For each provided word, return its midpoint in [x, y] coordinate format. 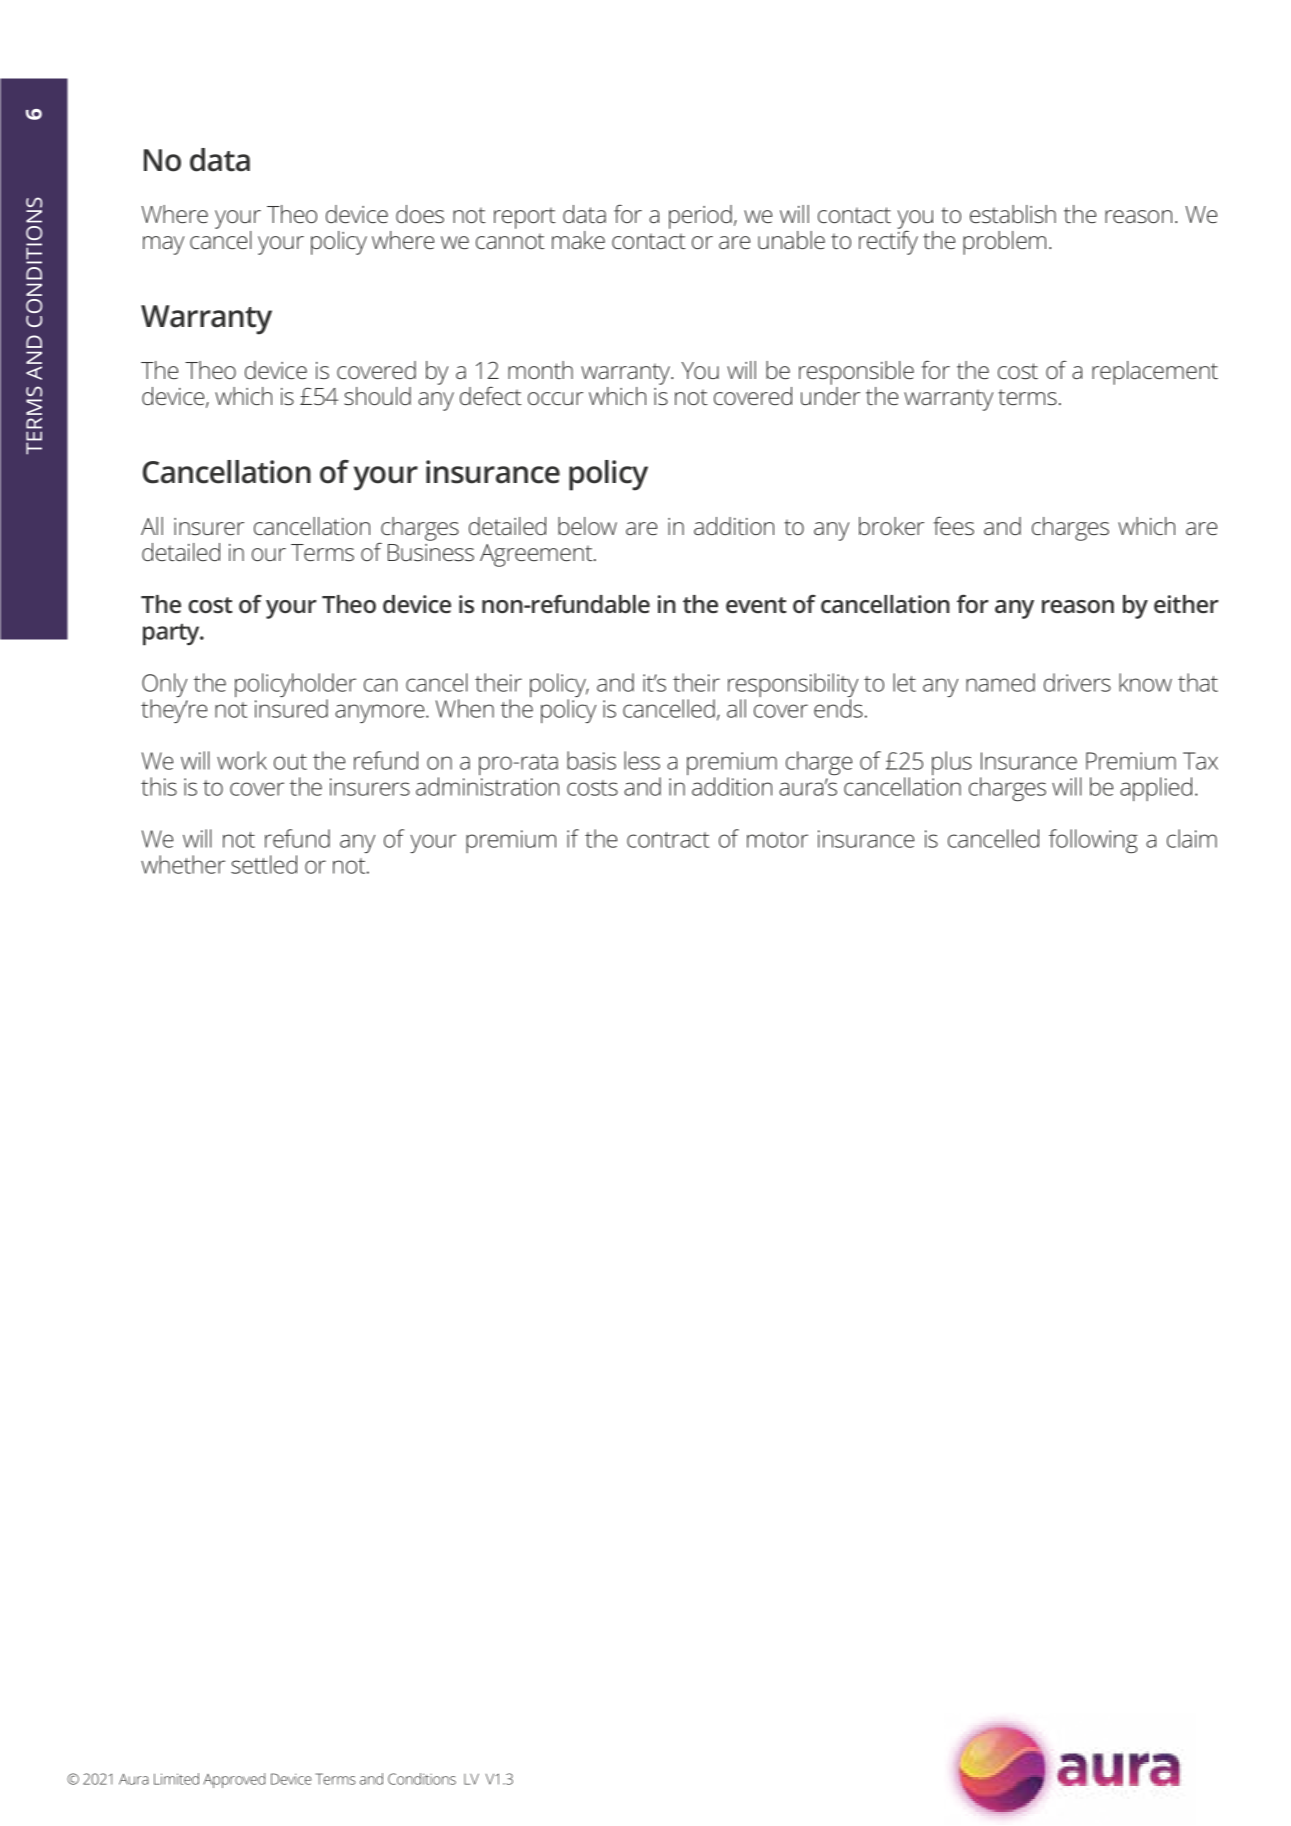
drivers [1077, 682]
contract [668, 840]
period [700, 217]
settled [264, 864]
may [163, 245]
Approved [234, 1780]
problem [1004, 243]
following [1093, 841]
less [642, 760]
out [290, 762]
